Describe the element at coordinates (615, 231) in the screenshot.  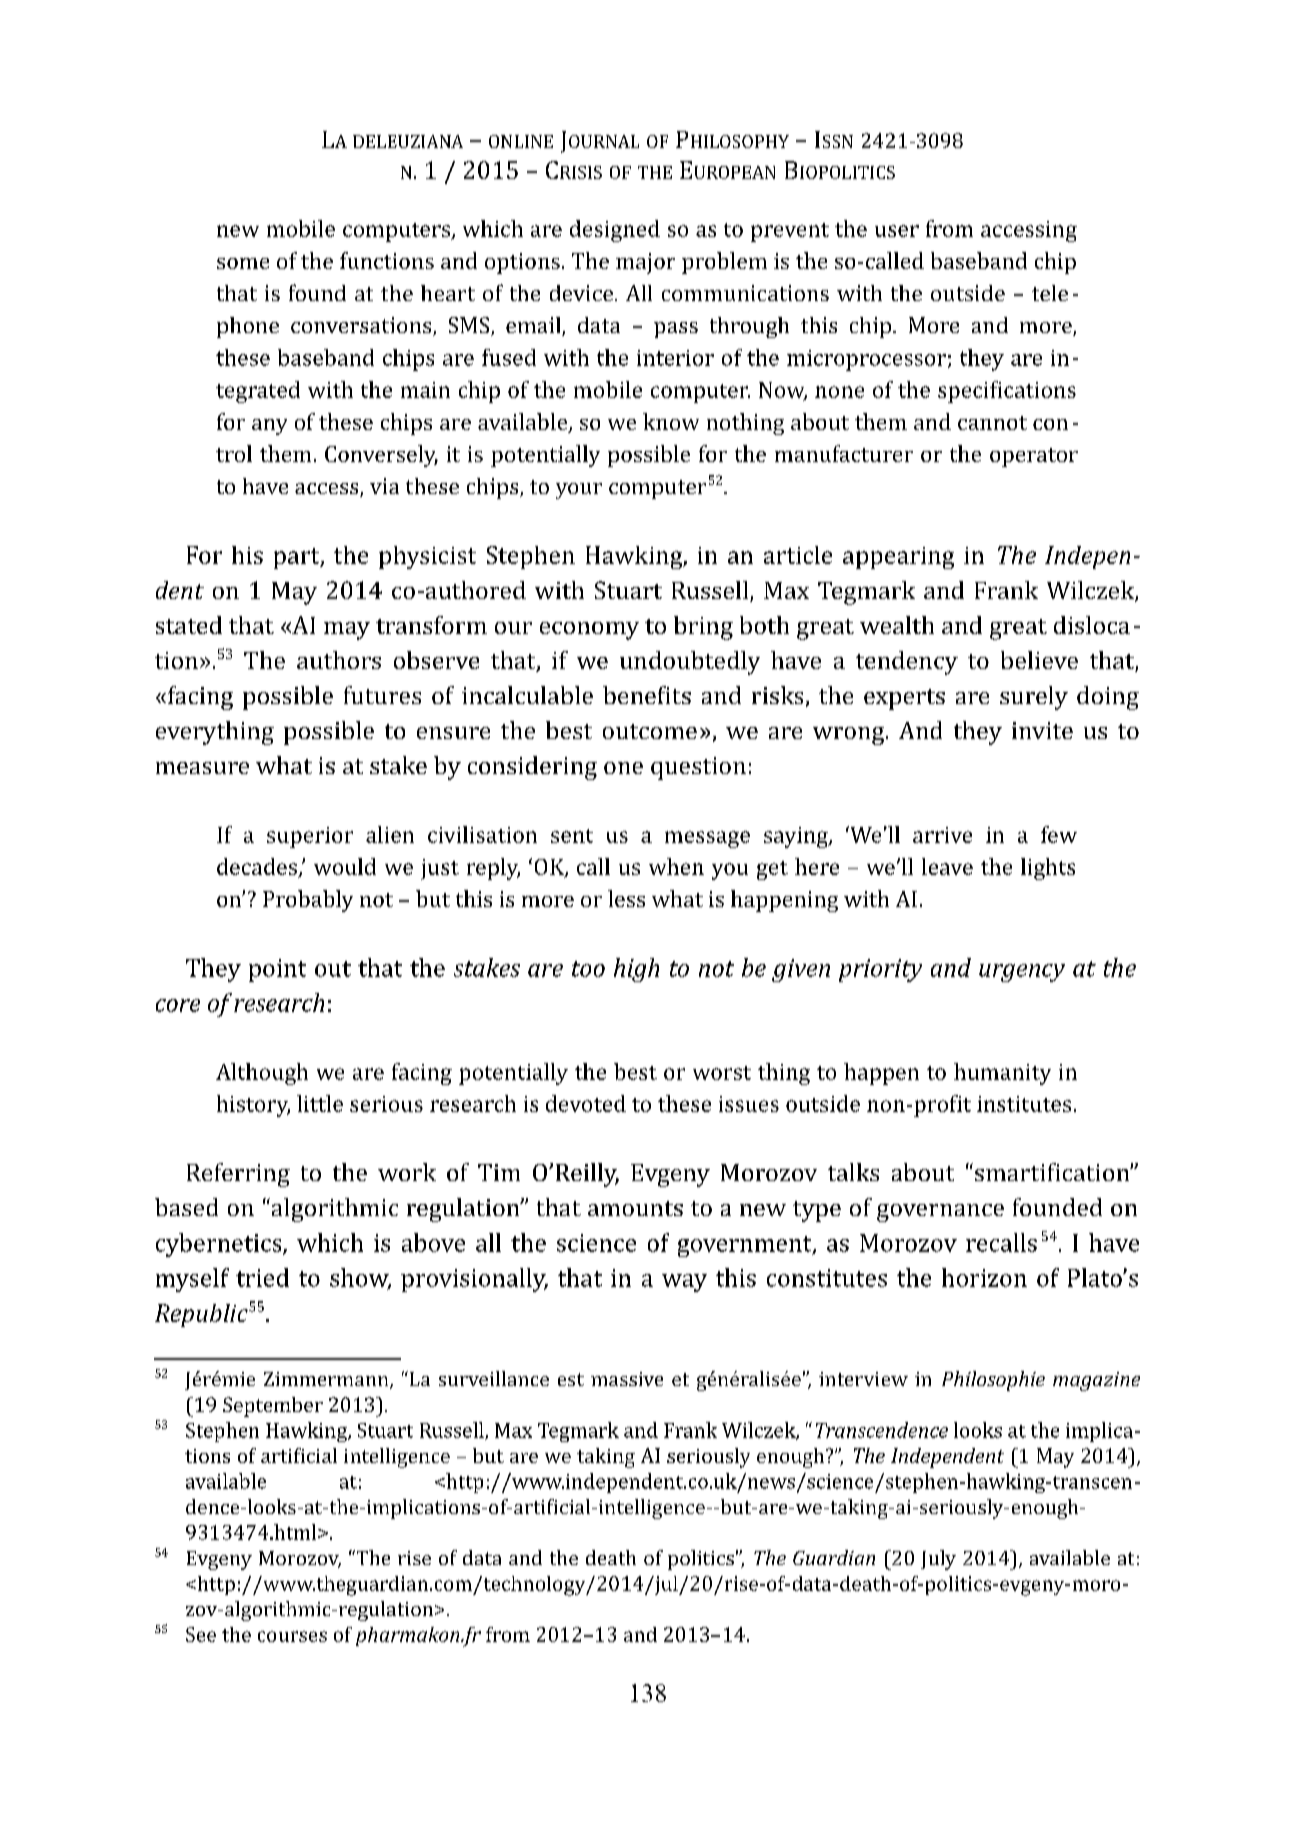
I see `designed` at that location.
